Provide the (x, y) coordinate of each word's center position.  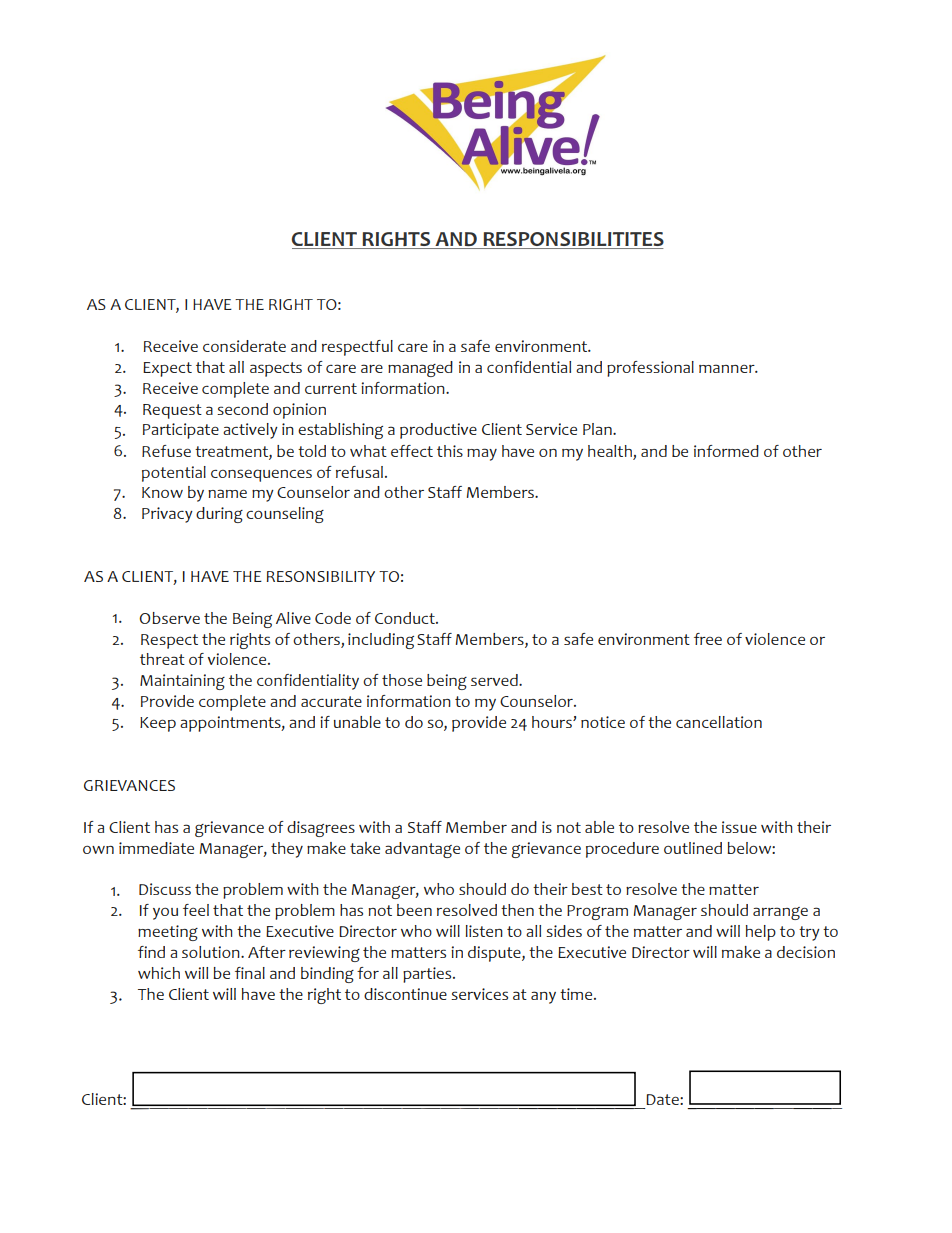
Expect (167, 369)
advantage (422, 850)
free (708, 639)
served (495, 680)
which (159, 973)
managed (420, 369)
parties (428, 975)
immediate (156, 848)
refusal (361, 472)
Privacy (167, 515)
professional (650, 369)
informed (726, 451)
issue (739, 827)
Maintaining (182, 682)
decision (806, 952)
